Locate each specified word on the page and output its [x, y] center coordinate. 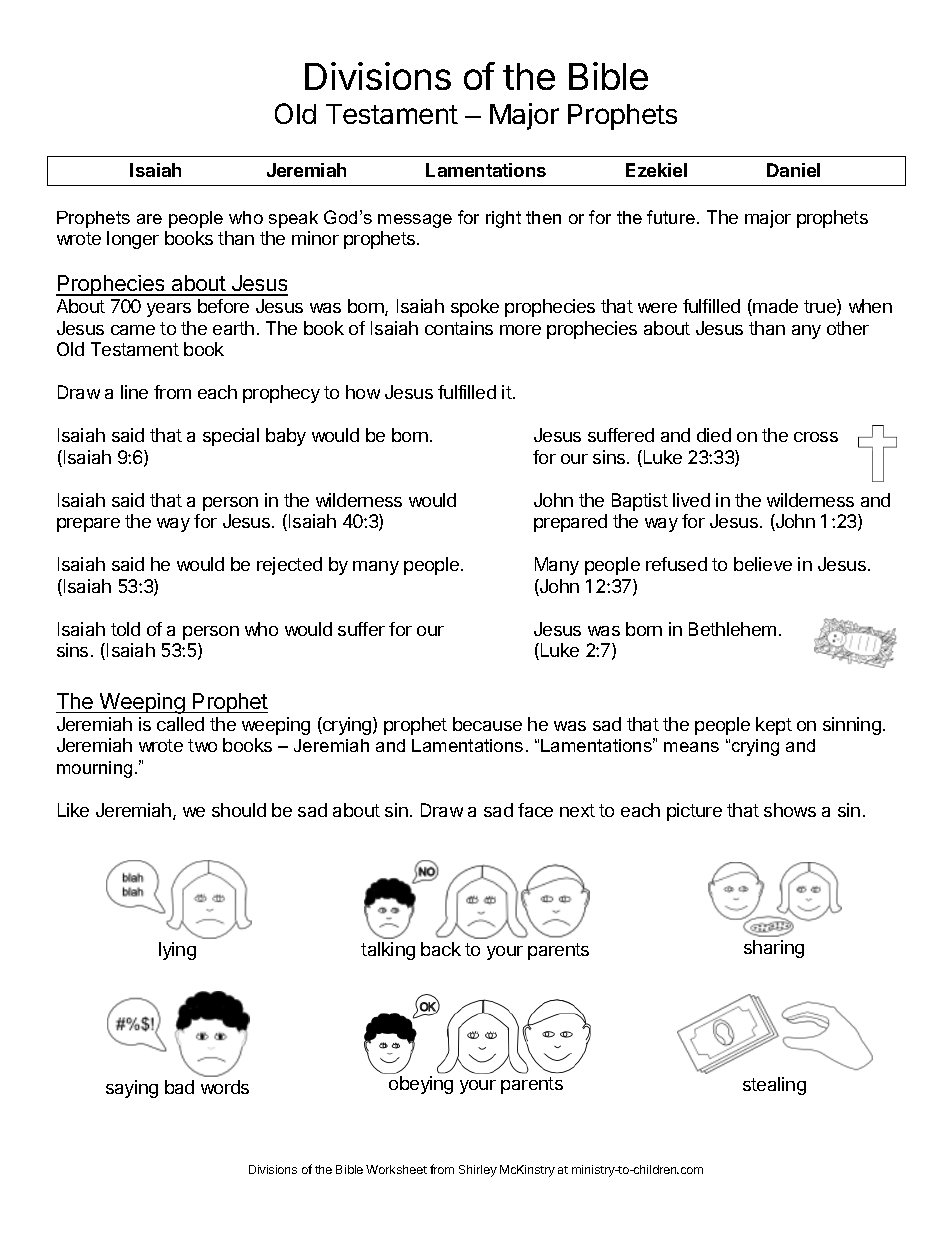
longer [133, 240]
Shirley [478, 1171]
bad [179, 1087]
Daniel [793, 170]
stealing [774, 1086]
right [503, 219]
